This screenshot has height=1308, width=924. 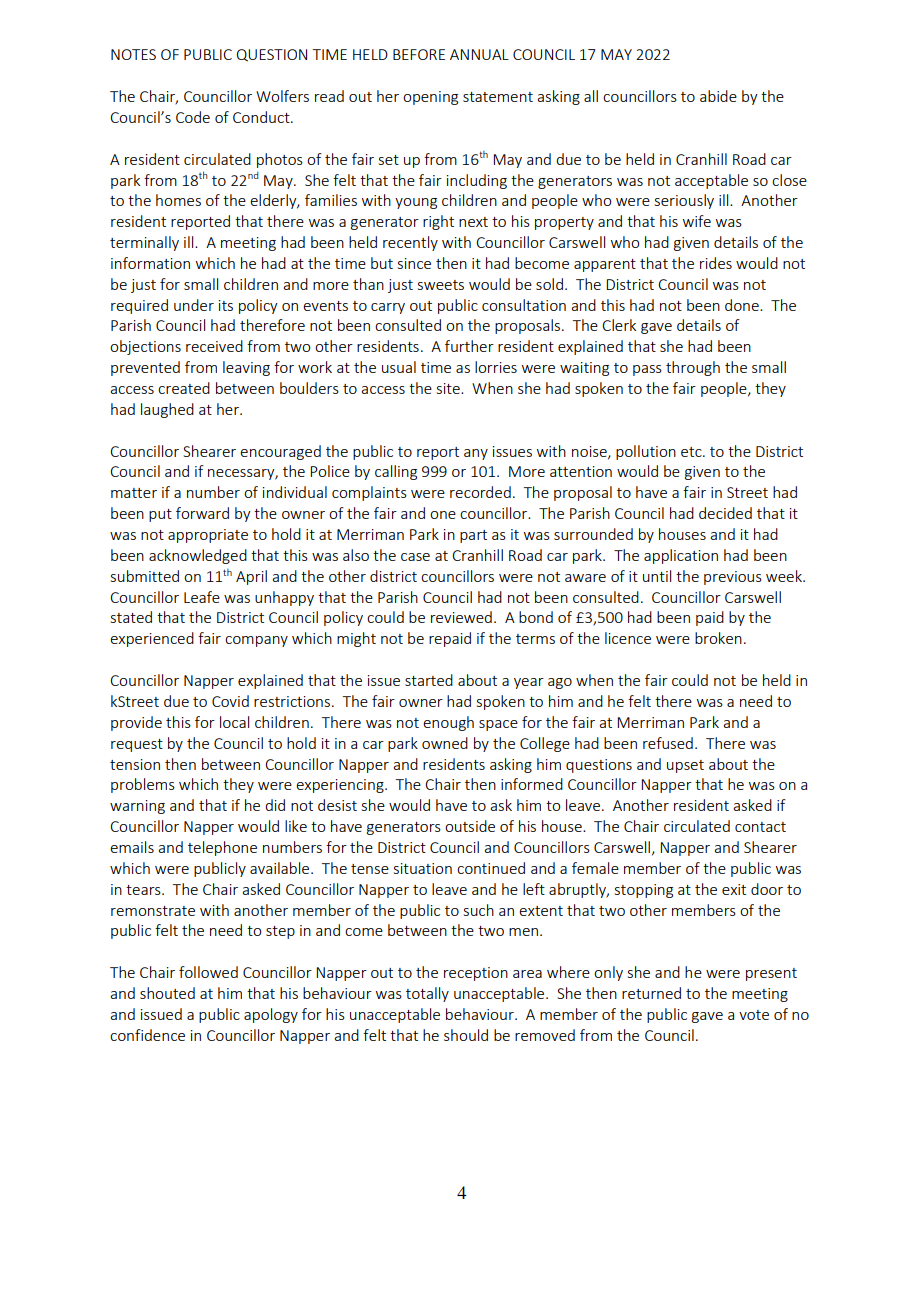 What do you see at coordinates (473, 536) in the screenshot?
I see `part` at bounding box center [473, 536].
